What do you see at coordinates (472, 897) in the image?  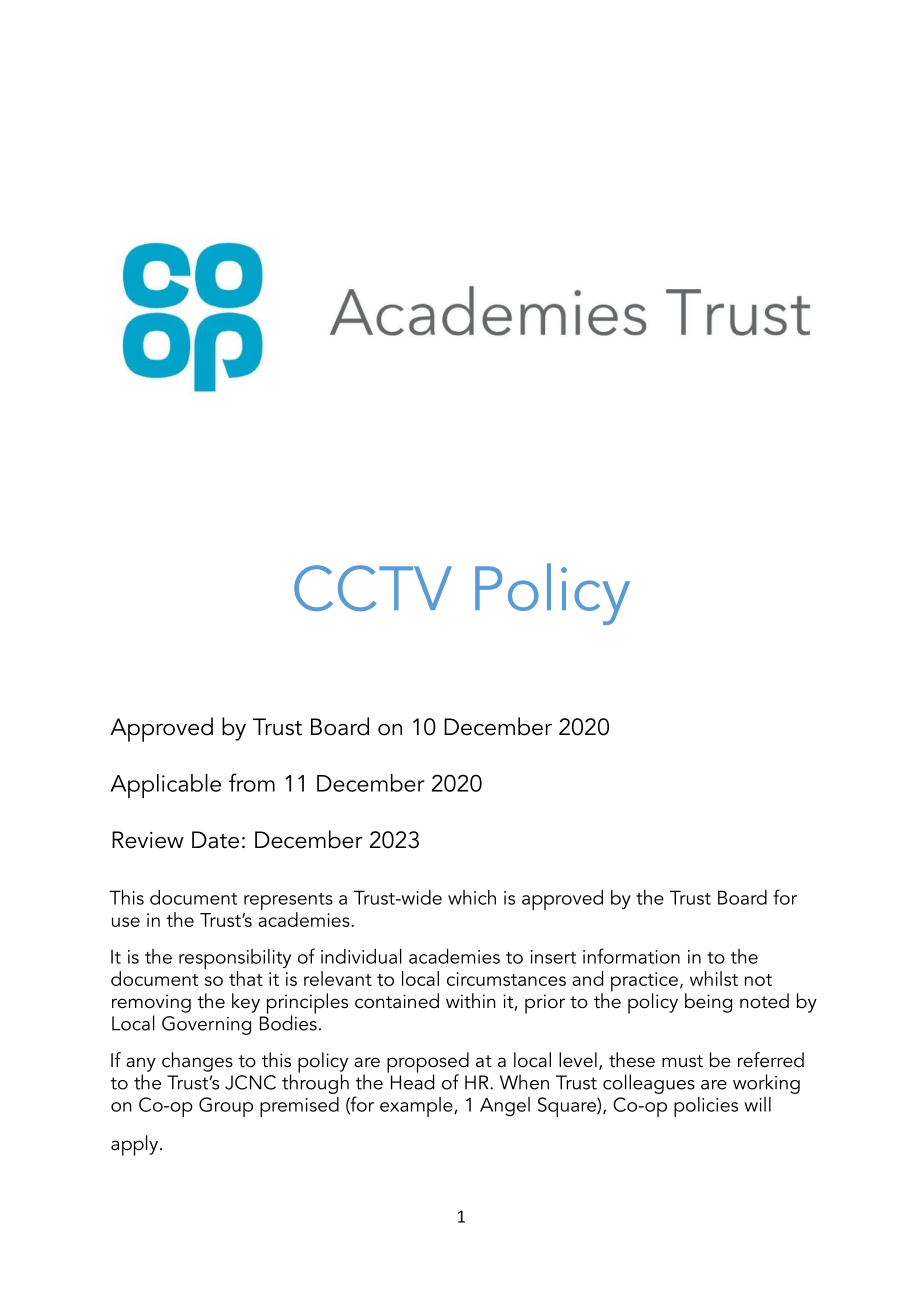 I see `which` at bounding box center [472, 897].
